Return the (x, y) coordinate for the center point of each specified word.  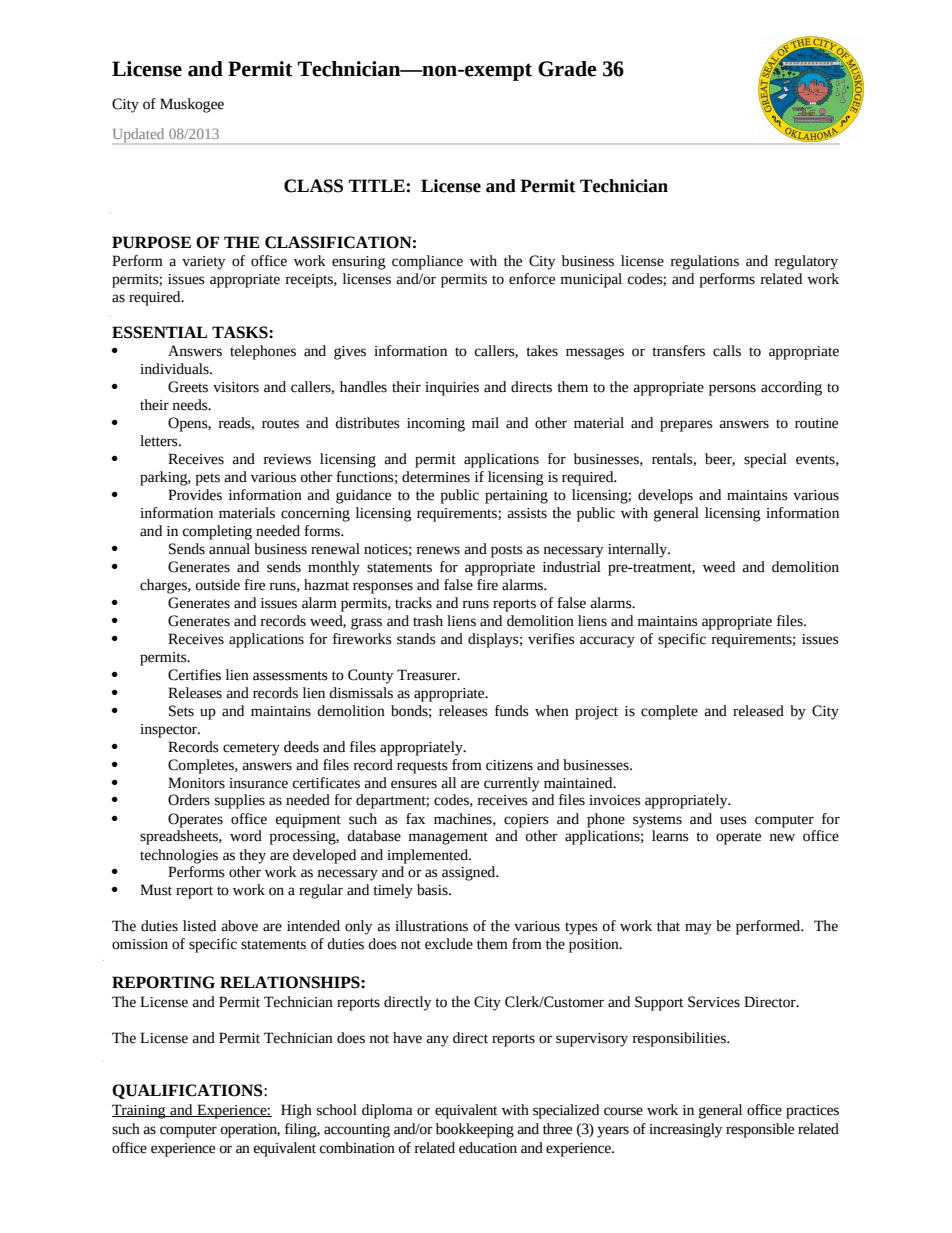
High (296, 1111)
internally (639, 550)
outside (218, 585)
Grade (567, 69)
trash (428, 621)
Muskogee (192, 105)
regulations (705, 262)
